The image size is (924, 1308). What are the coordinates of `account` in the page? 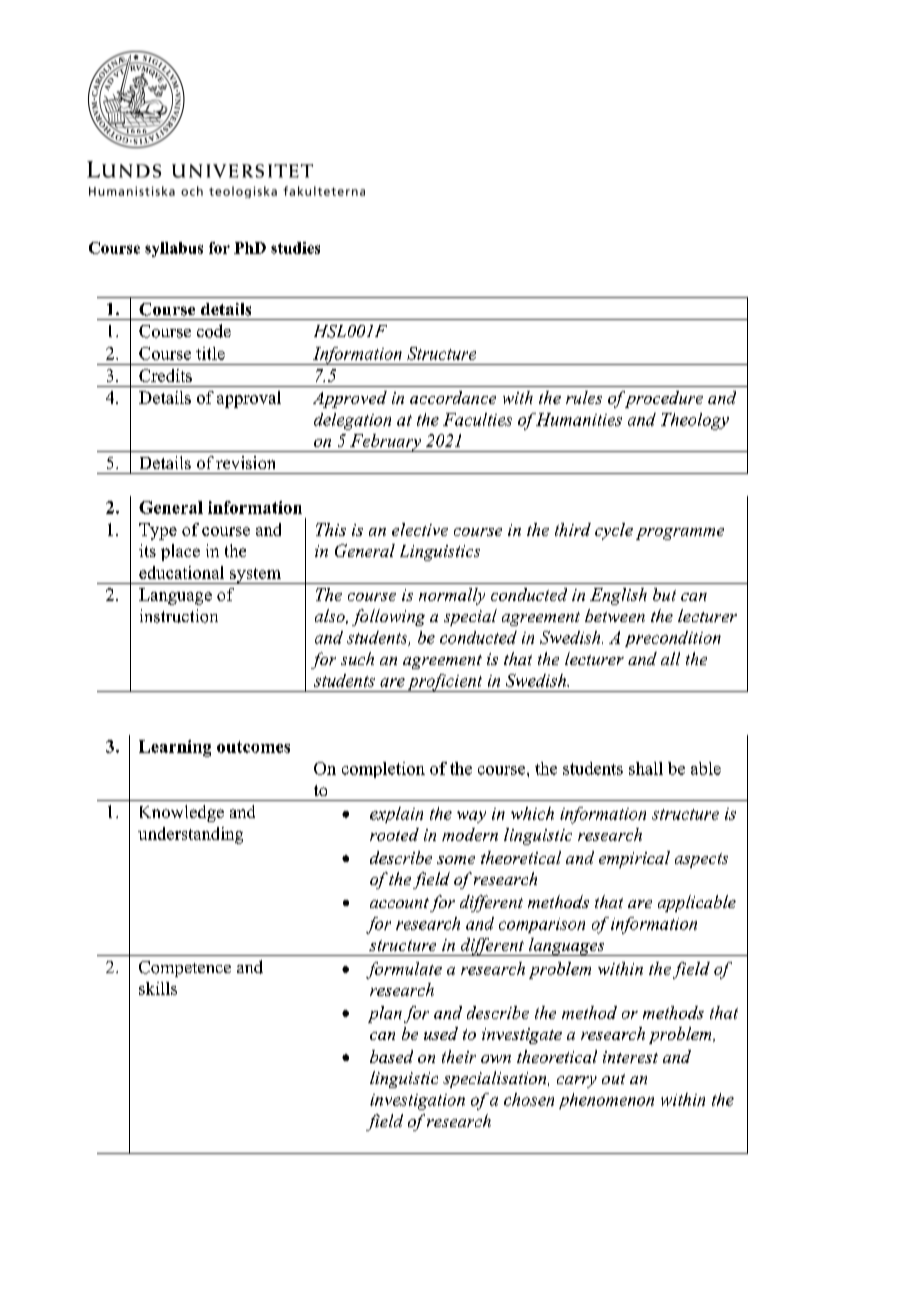 It's located at (399, 903).
